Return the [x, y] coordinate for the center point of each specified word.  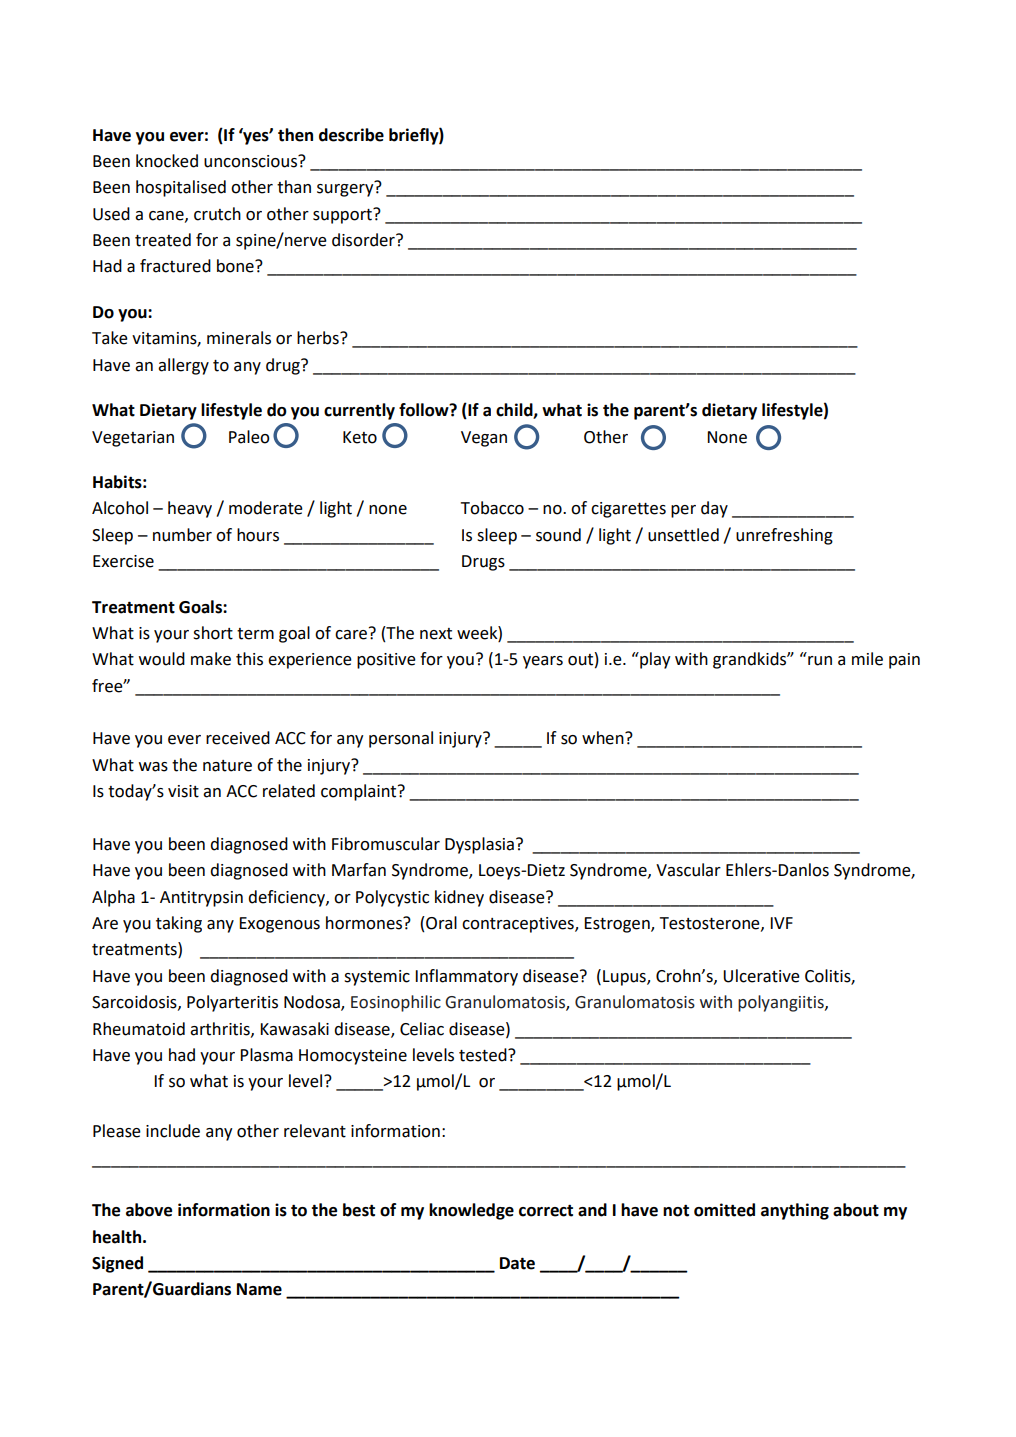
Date [517, 1263]
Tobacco [492, 508]
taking [179, 924]
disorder [364, 240]
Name [259, 1289]
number [182, 535]
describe [351, 135]
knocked [167, 161]
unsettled [683, 535]
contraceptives [519, 925]
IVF [781, 923]
